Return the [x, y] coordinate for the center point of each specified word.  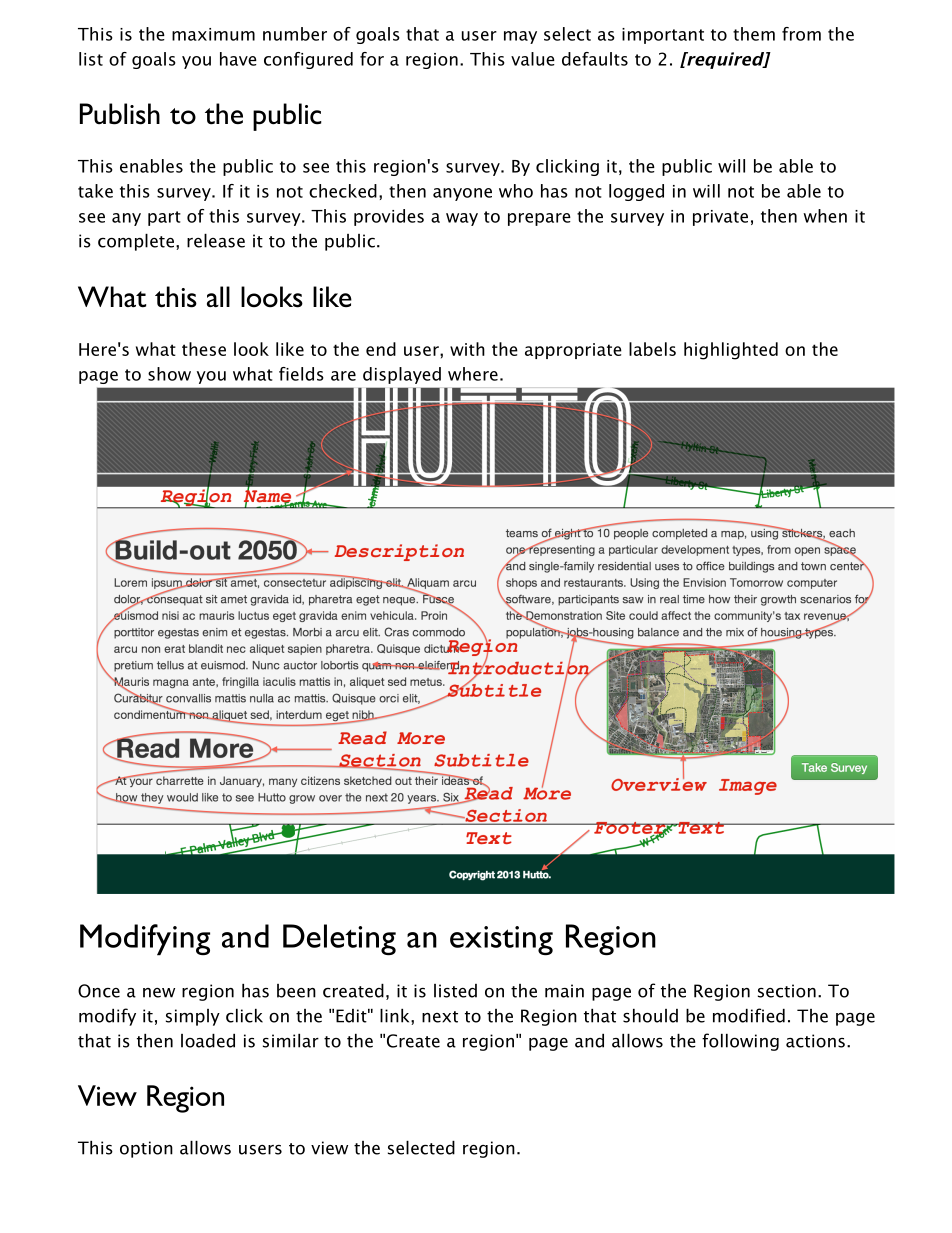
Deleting [339, 939]
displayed [402, 375]
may [520, 37]
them [754, 34]
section [787, 991]
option [146, 1149]
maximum [213, 34]
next [440, 1017]
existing [501, 940]
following [740, 1042]
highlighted [731, 351]
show [169, 374]
